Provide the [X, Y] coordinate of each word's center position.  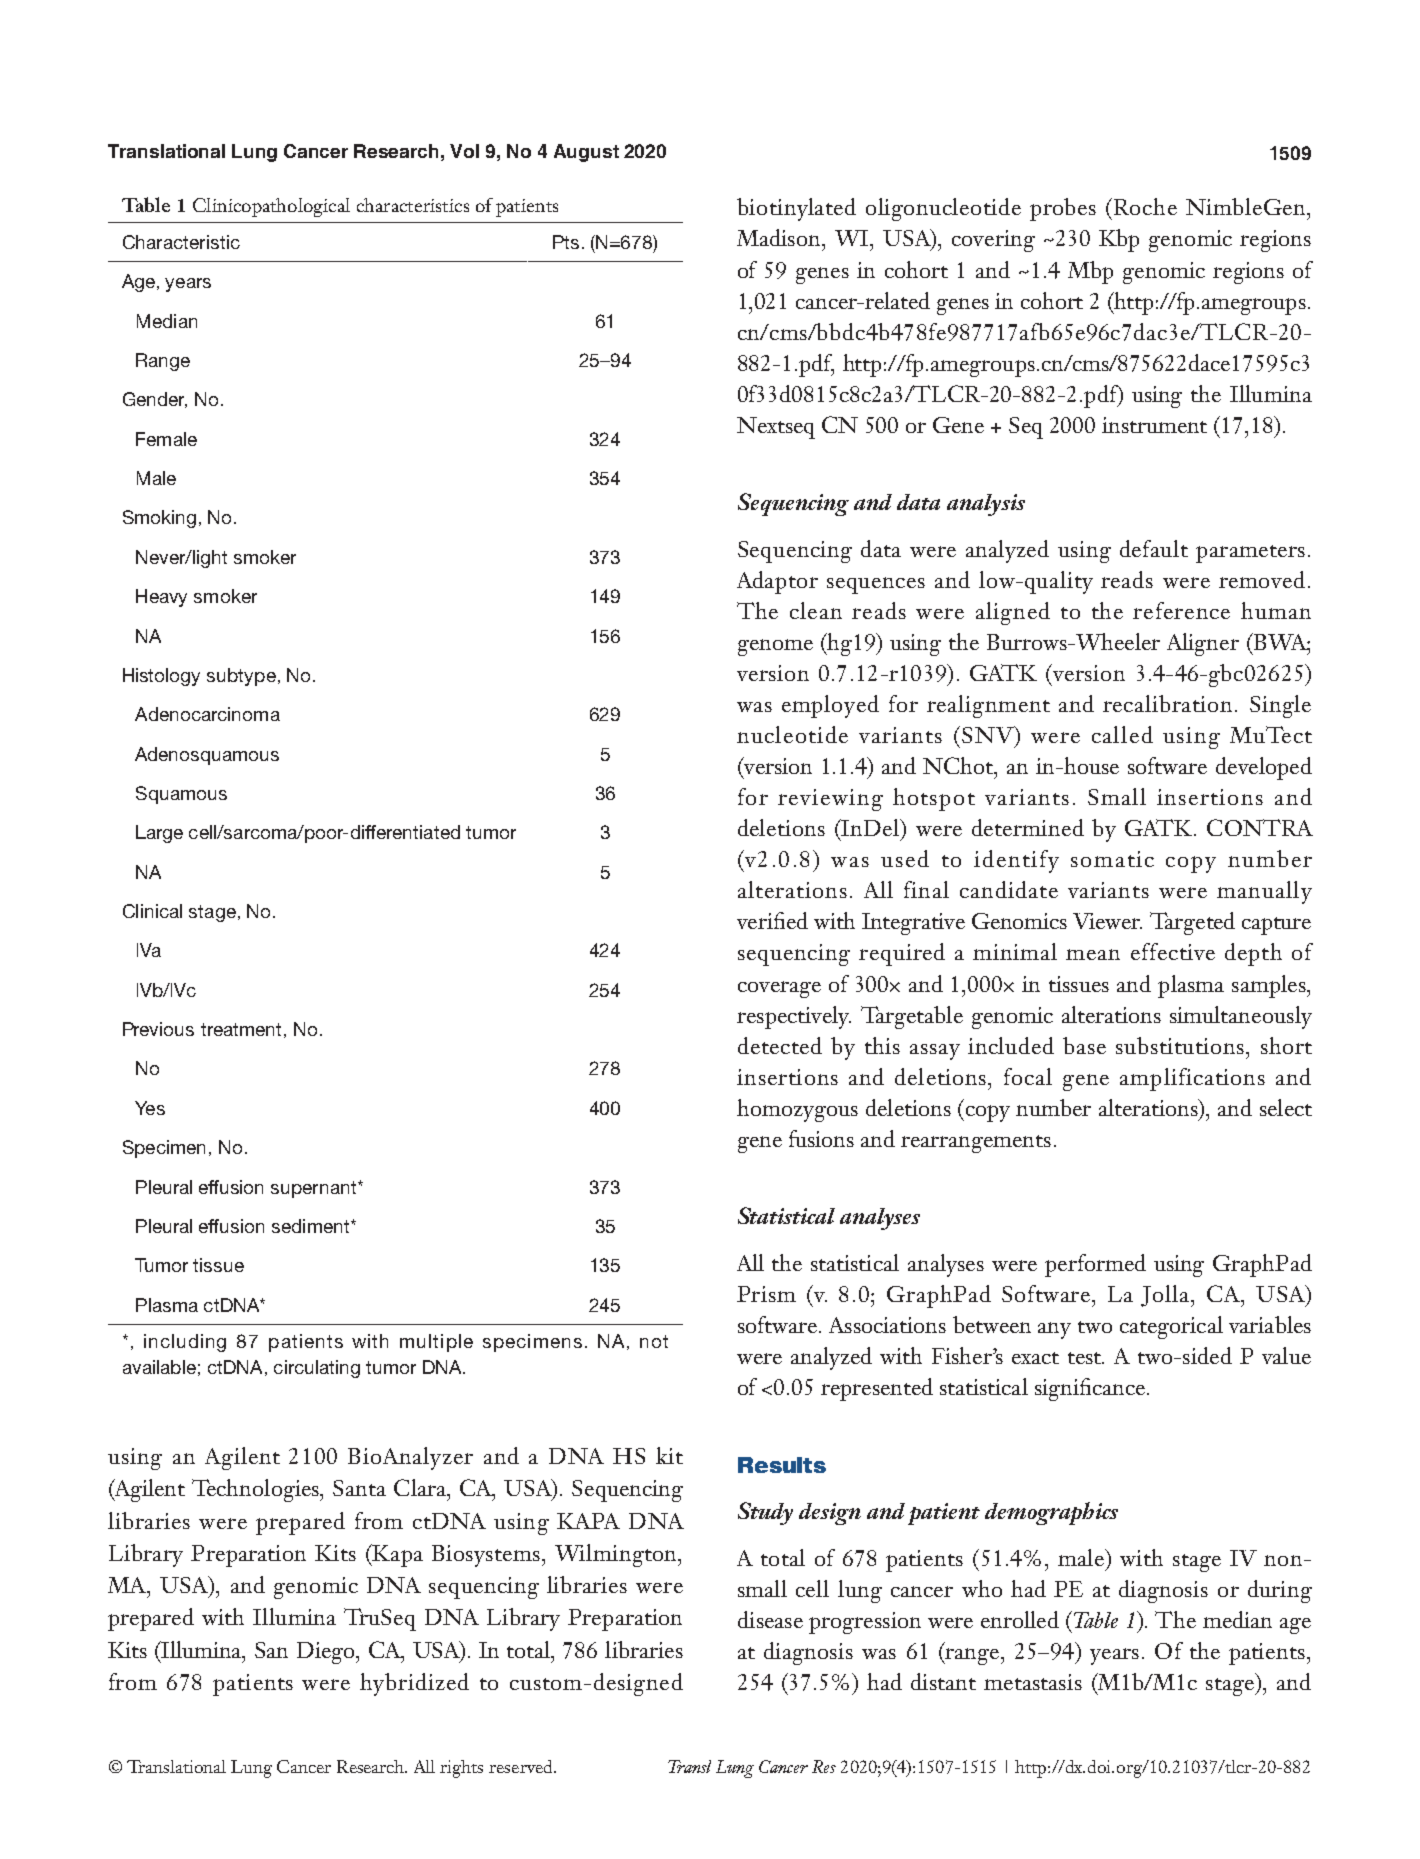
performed [1095, 1265]
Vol [464, 151]
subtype [241, 677]
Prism [766, 1294]
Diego [327, 1653]
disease [770, 1619]
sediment [312, 1226]
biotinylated [796, 209]
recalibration [1167, 703]
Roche [1145, 206]
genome [775, 647]
